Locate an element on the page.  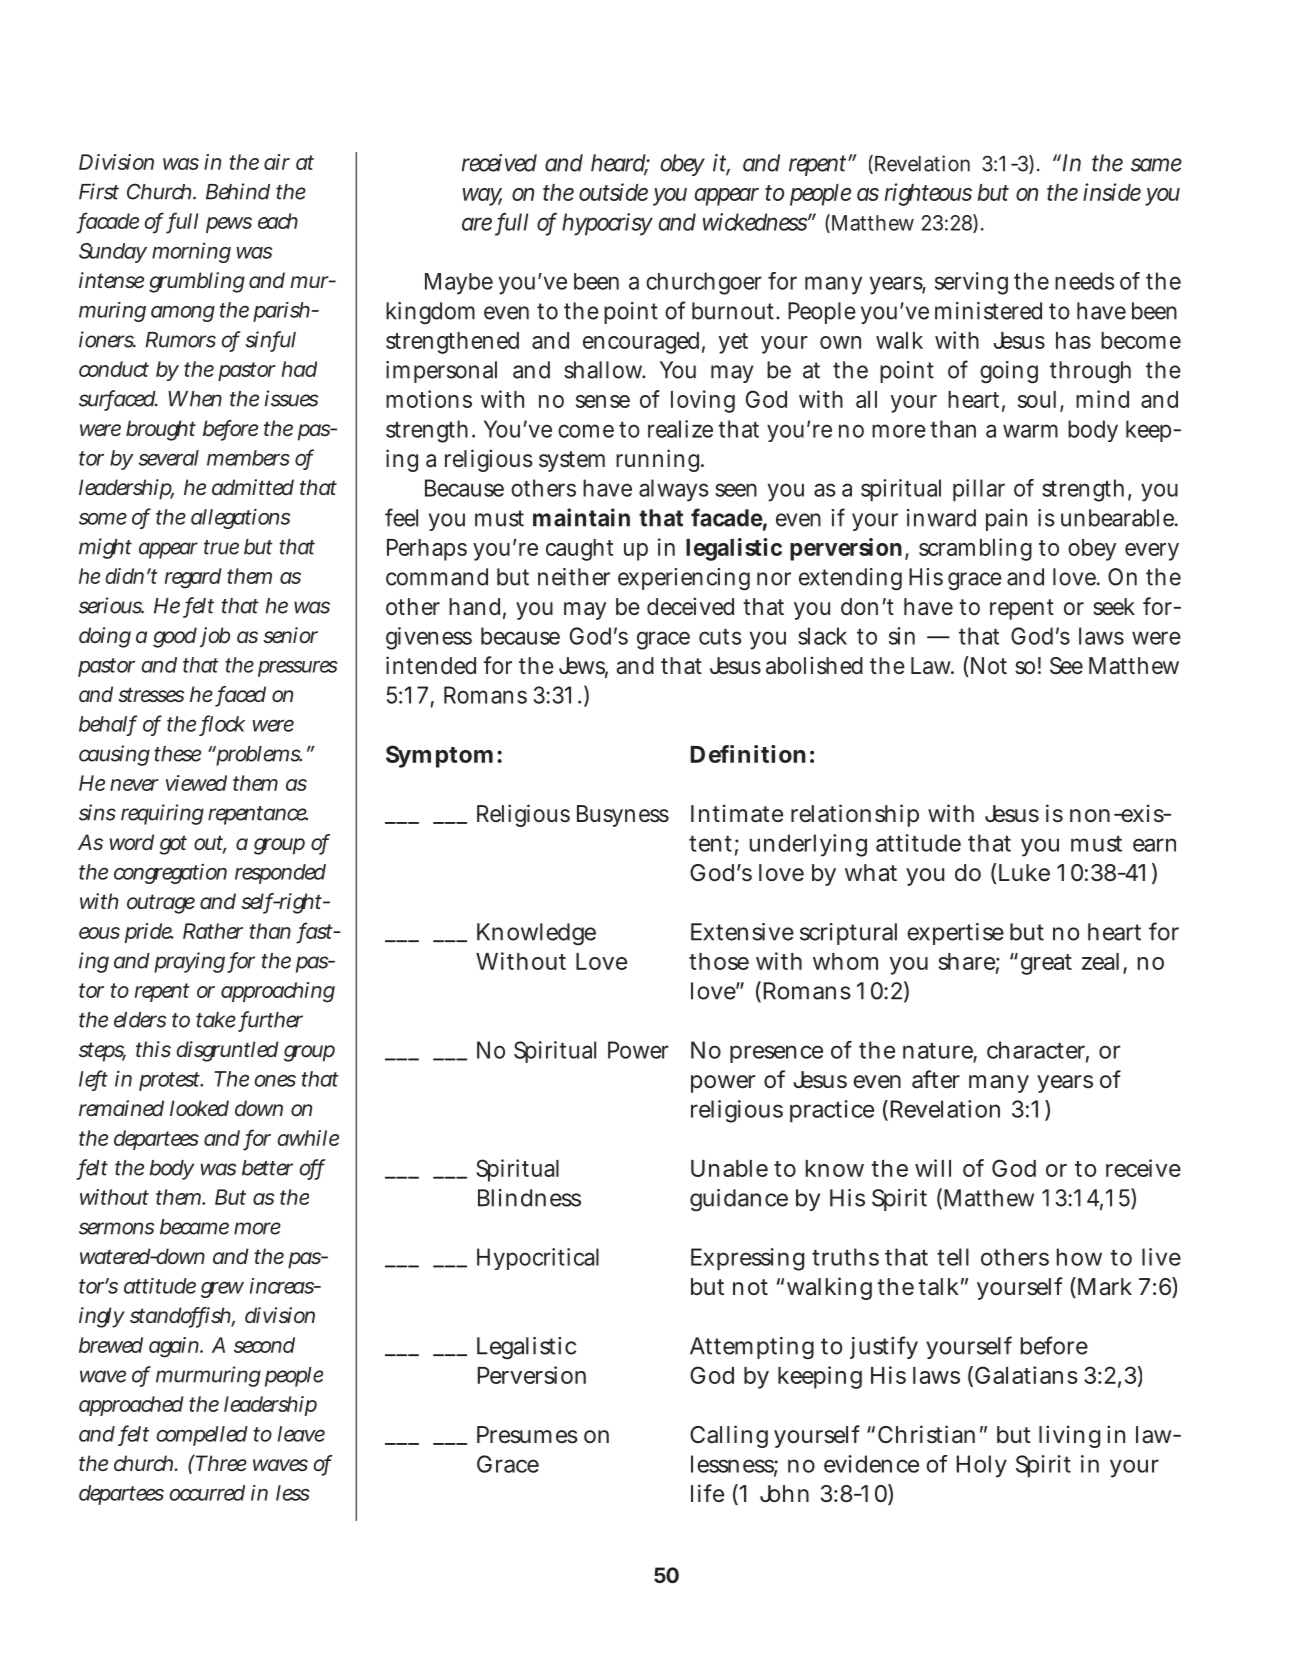
Busyness is located at coordinates (623, 816).
